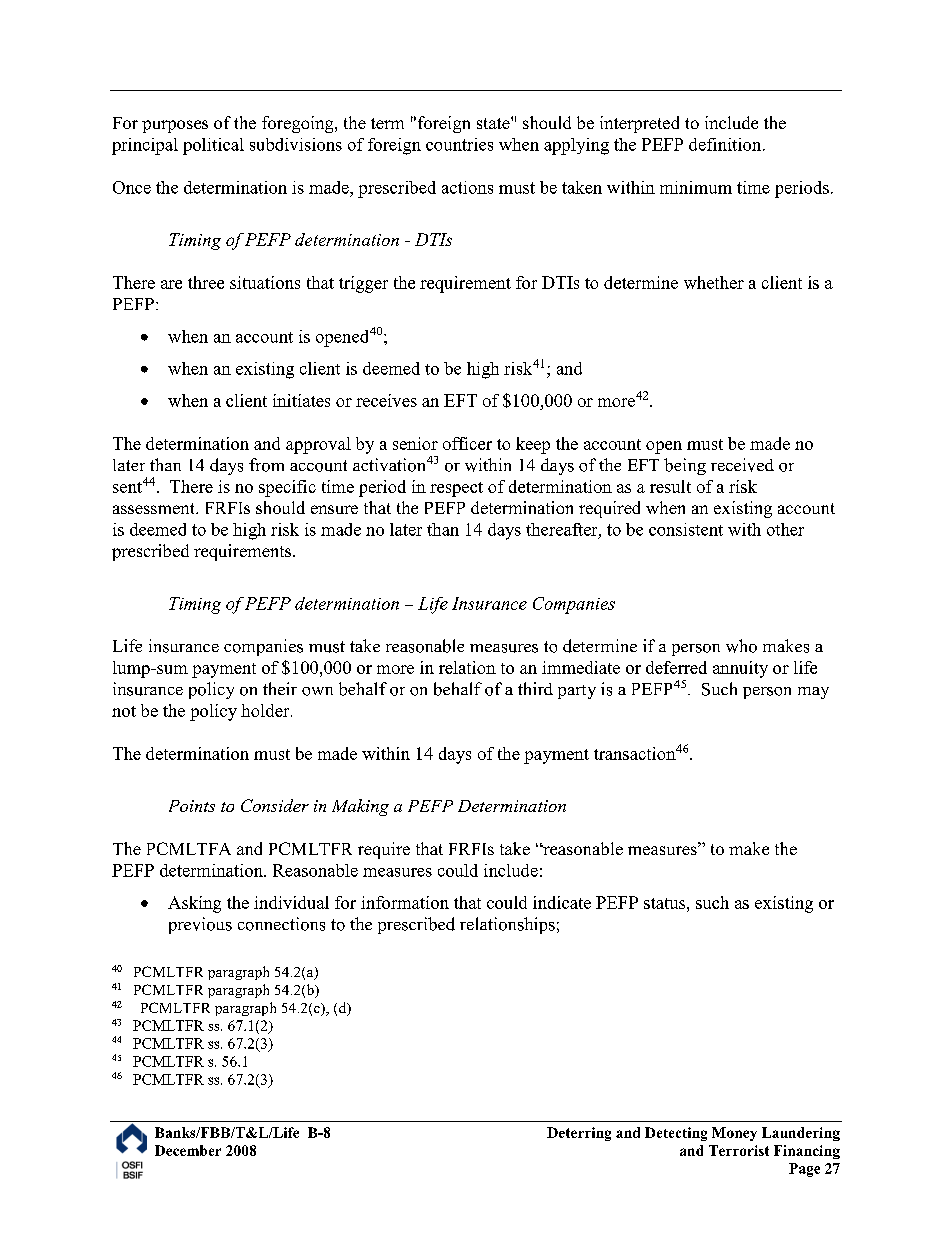 This document has height=1233, width=952. What do you see at coordinates (726, 144) in the document?
I see `definition` at bounding box center [726, 144].
